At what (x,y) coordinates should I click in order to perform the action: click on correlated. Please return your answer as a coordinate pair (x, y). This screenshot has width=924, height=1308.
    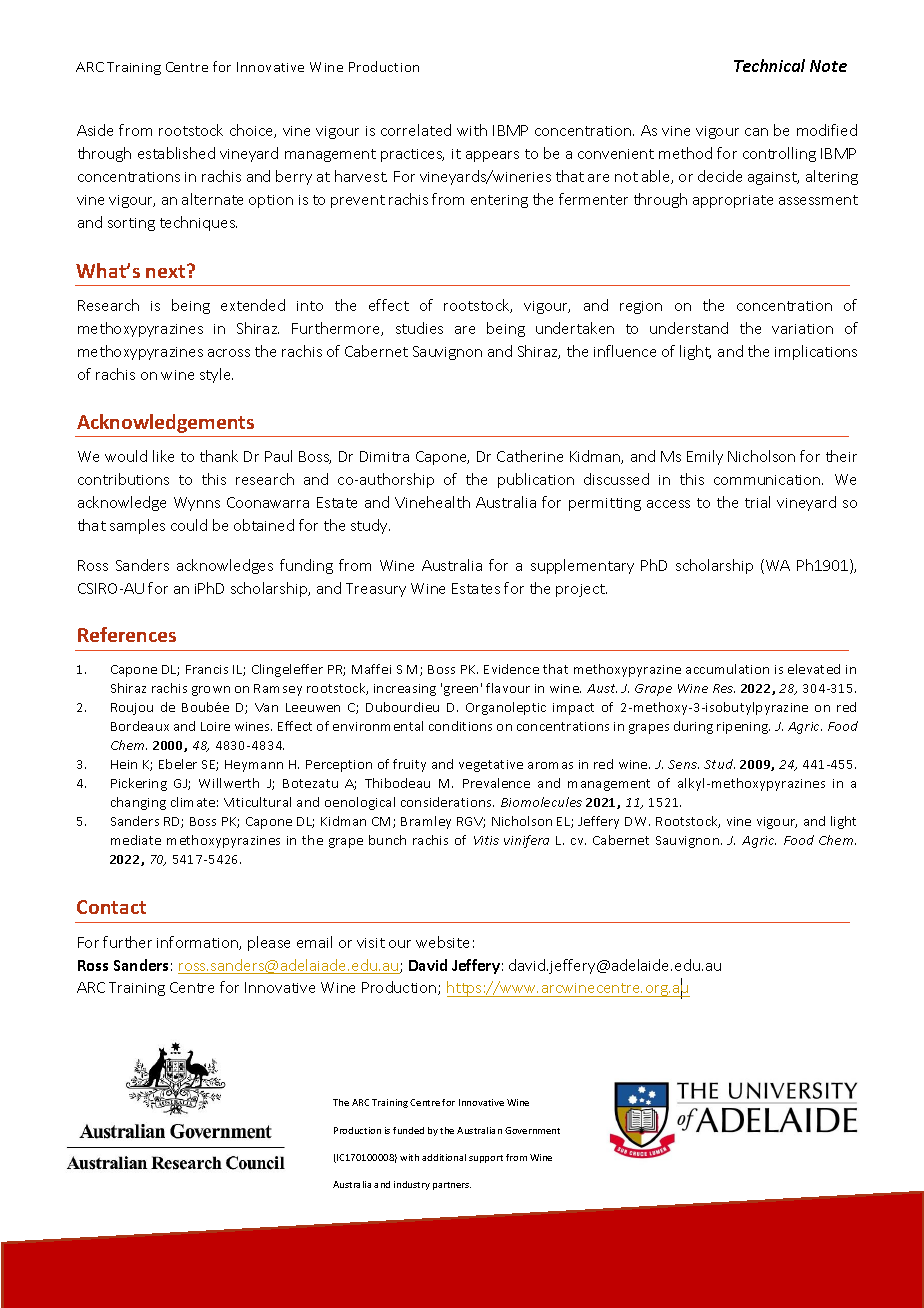
    Looking at the image, I should click on (416, 130).
